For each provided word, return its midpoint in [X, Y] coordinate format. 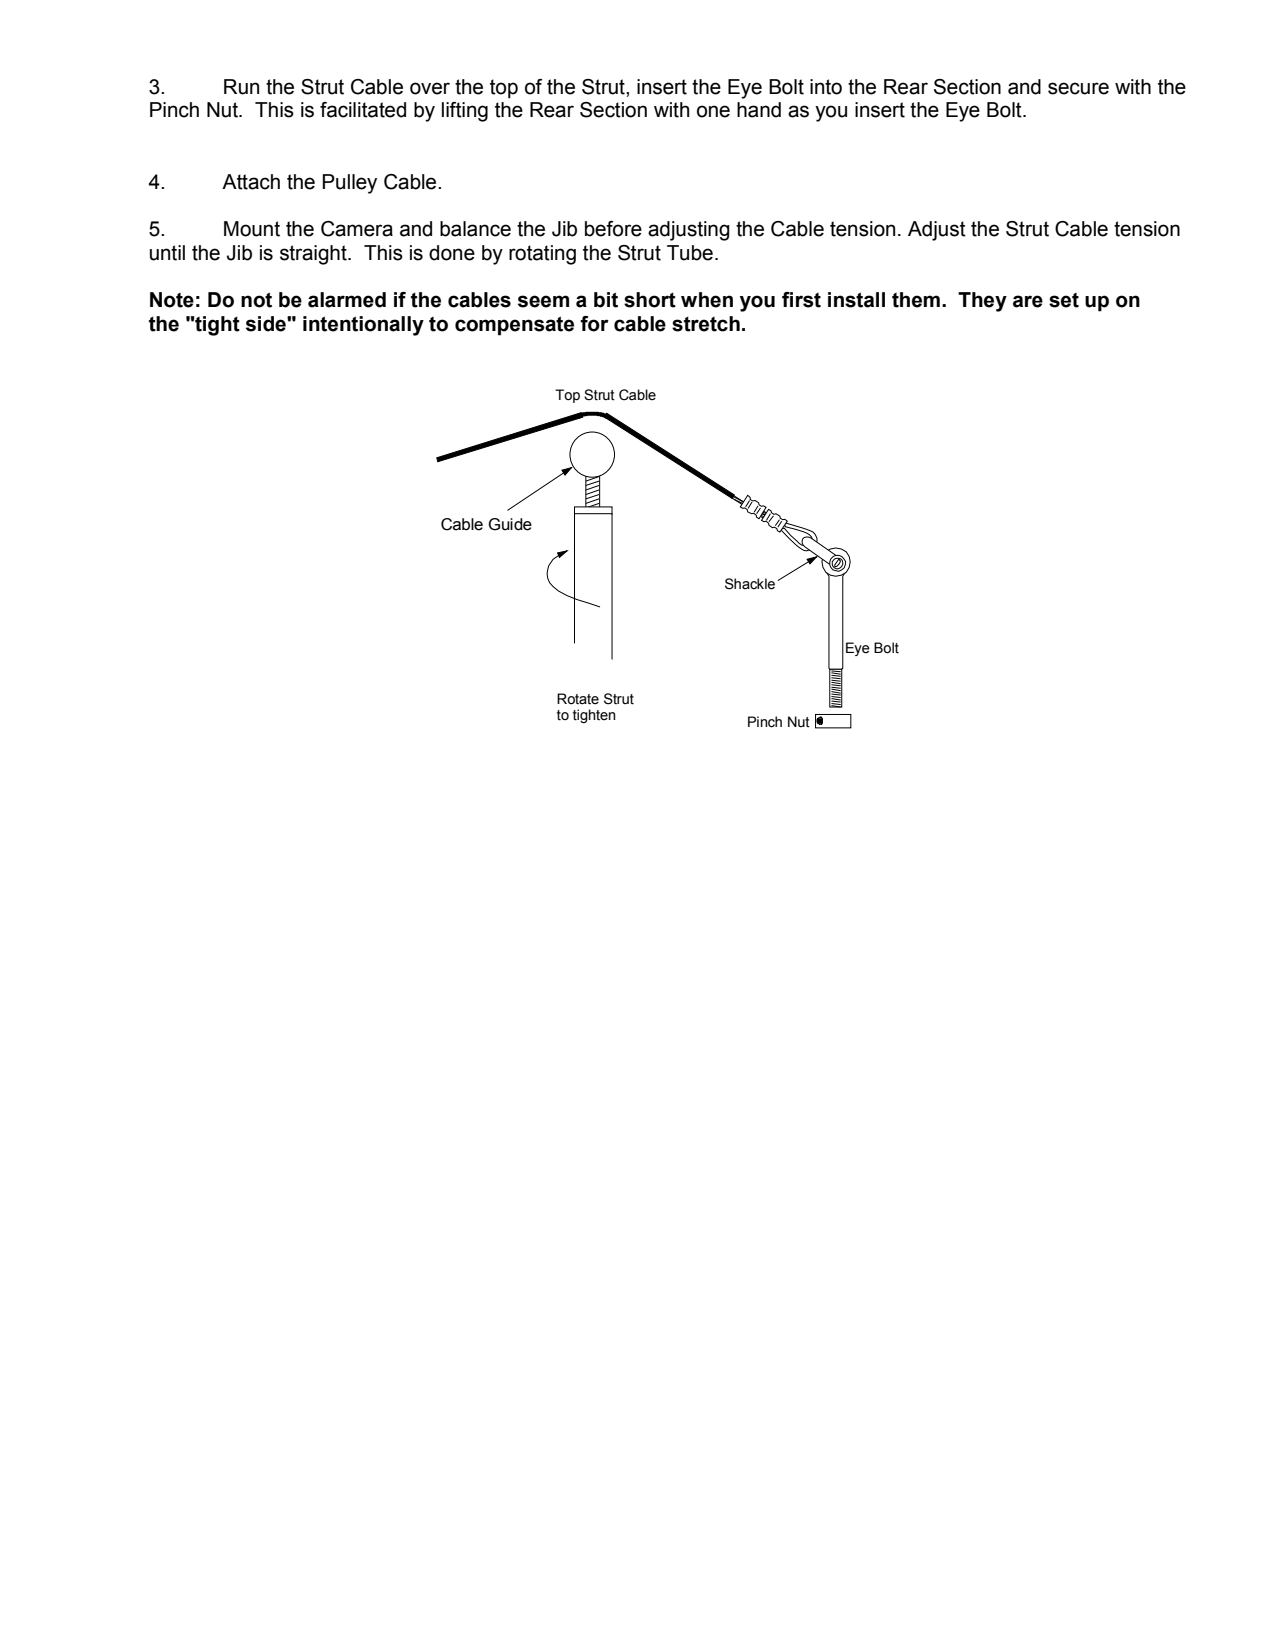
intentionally [363, 326]
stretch [706, 324]
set [1064, 300]
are [1028, 301]
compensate [514, 326]
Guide [510, 524]
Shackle [750, 584]
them [916, 300]
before [613, 229]
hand [759, 110]
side [267, 324]
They [982, 302]
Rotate [578, 699]
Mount [252, 229]
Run [241, 87]
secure [1078, 88]
